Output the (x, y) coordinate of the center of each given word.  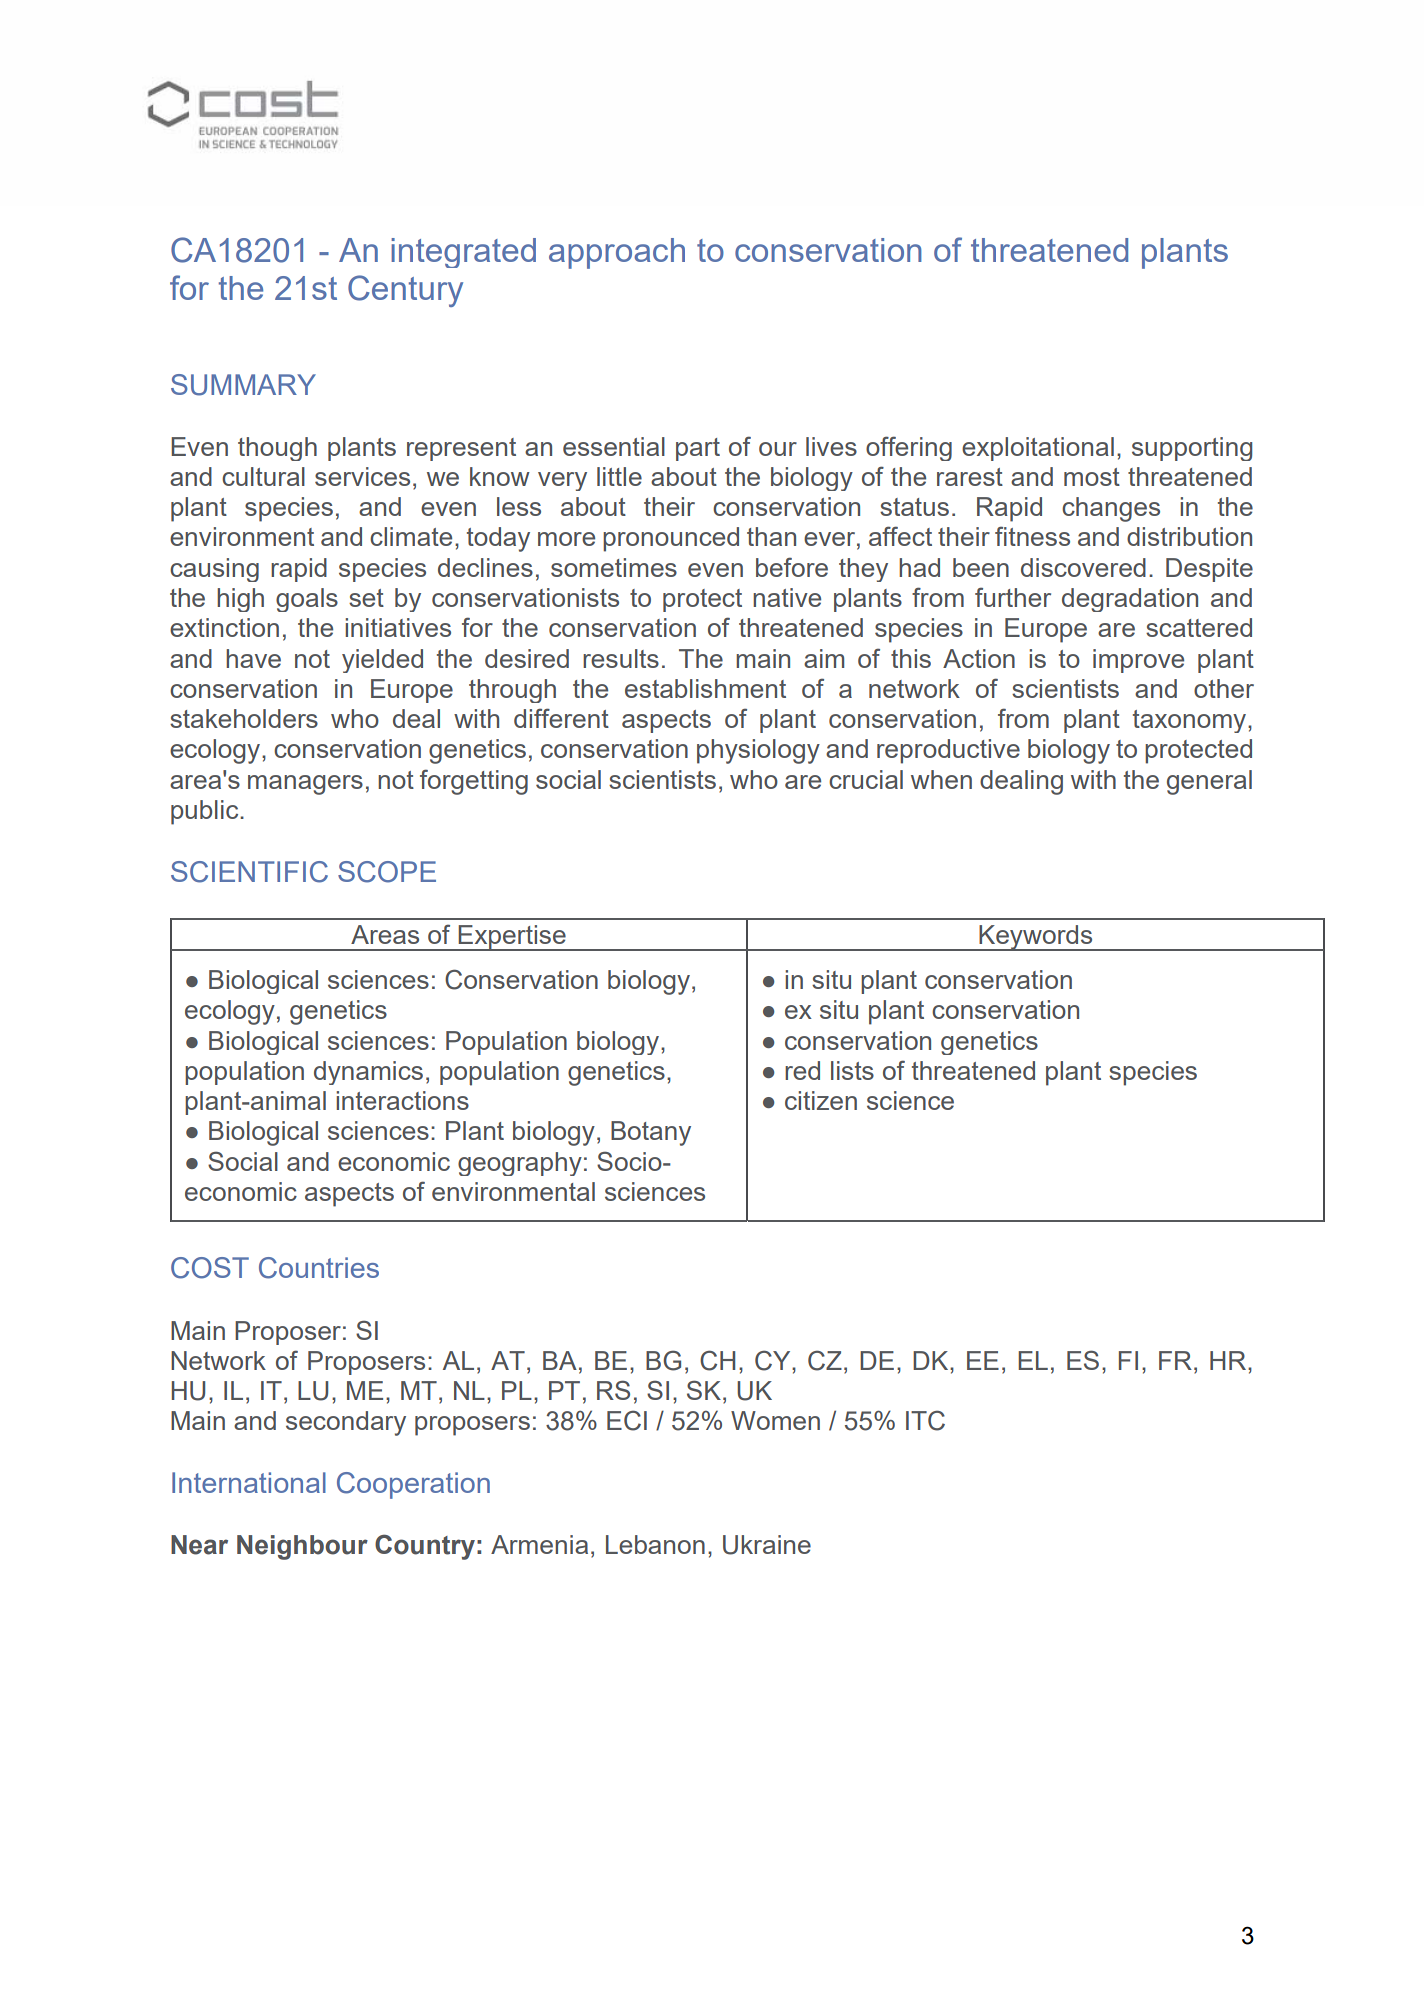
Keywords (1036, 938)
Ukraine (767, 1545)
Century (405, 291)
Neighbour (302, 1547)
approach (617, 253)
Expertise (512, 938)
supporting (1192, 449)
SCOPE (387, 872)
